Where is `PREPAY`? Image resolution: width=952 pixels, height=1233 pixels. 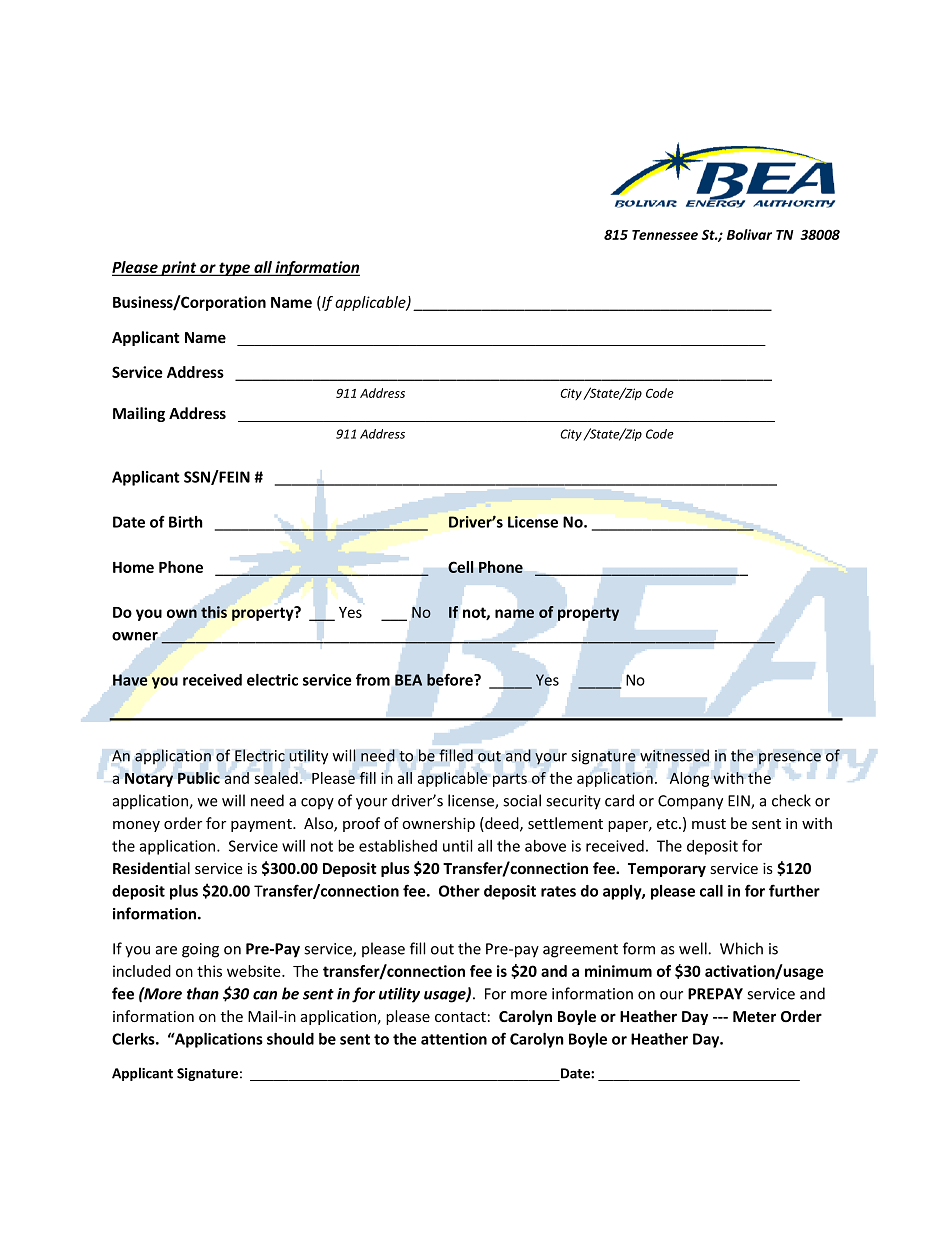
PREPAY is located at coordinates (715, 994).
